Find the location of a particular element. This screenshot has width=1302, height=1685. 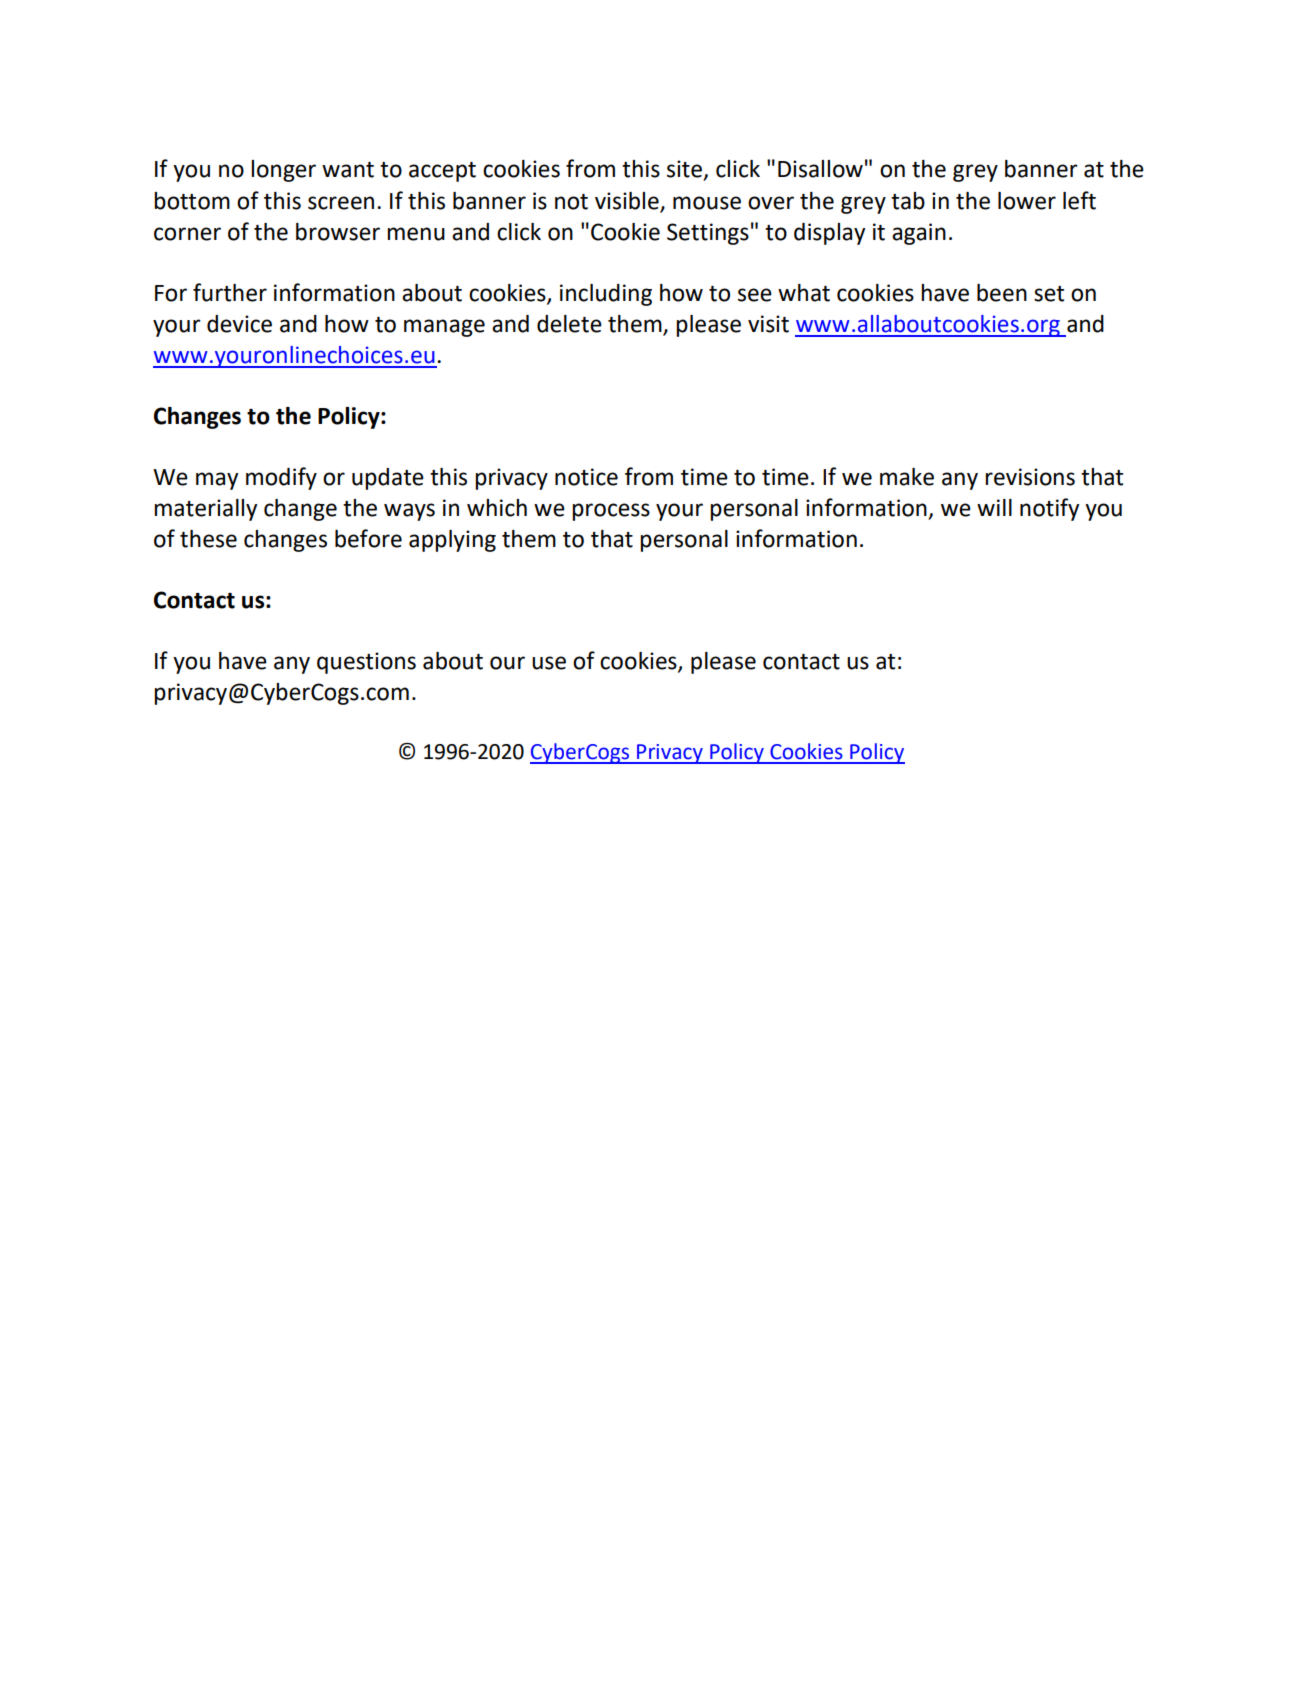

further is located at coordinates (230, 292).
